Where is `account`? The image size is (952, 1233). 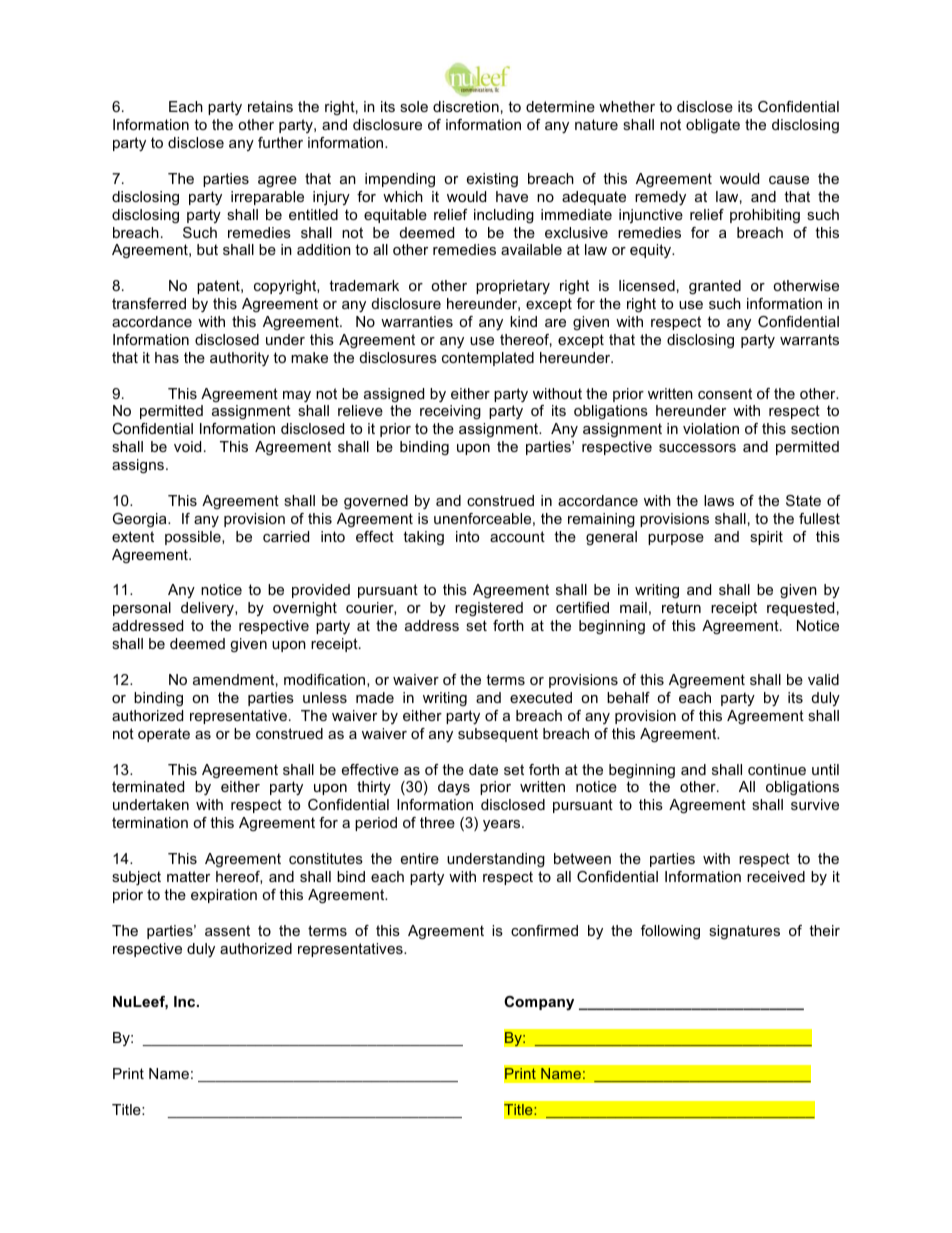 account is located at coordinates (517, 536).
